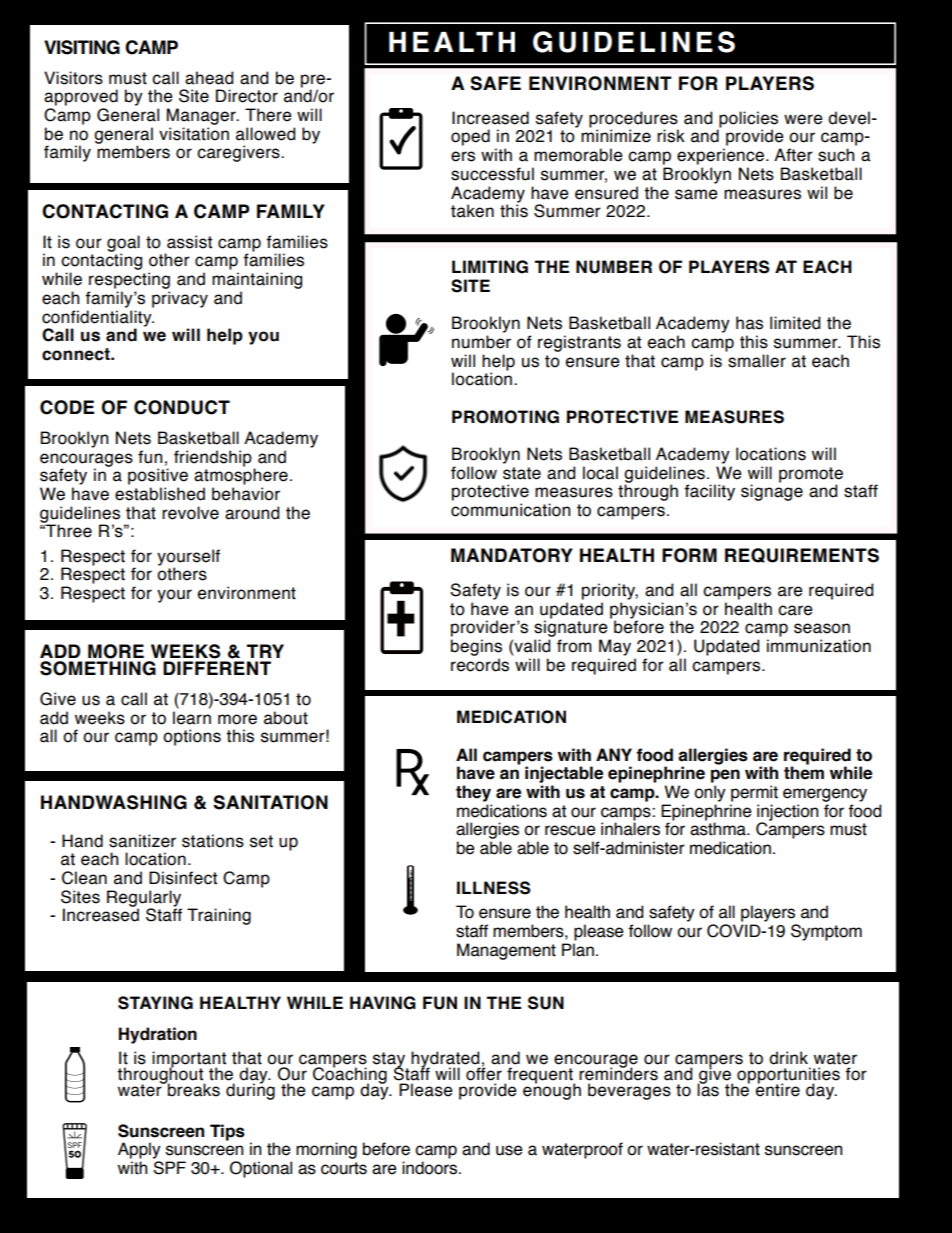 This page has width=952, height=1233. Describe the element at coordinates (139, 1152) in the page. I see `Apply` at that location.
